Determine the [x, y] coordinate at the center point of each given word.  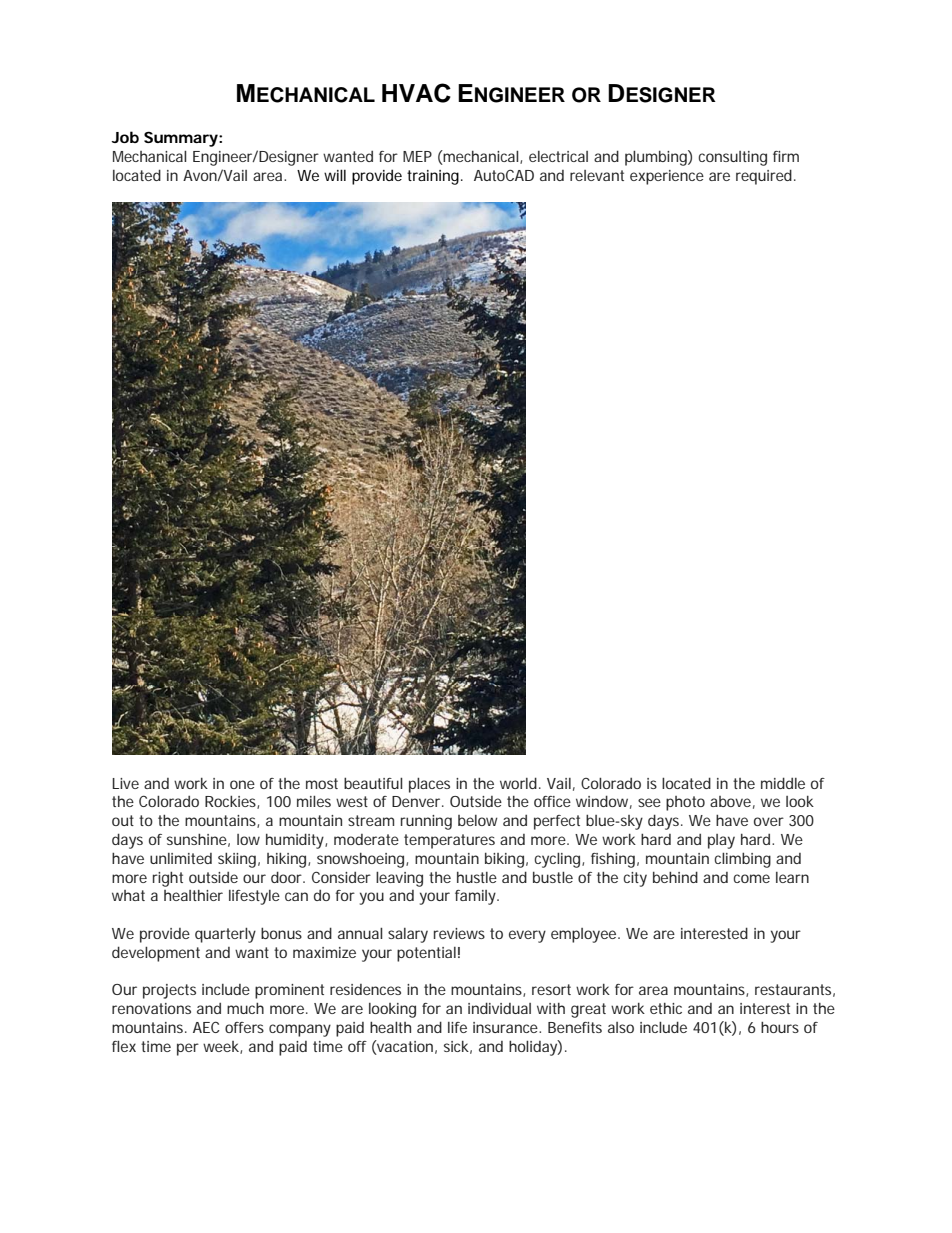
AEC [206, 1027]
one [242, 784]
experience [667, 177]
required [766, 177]
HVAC [416, 93]
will [335, 175]
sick [458, 1047]
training [435, 177]
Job [125, 137]
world [520, 783]
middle [783, 783]
